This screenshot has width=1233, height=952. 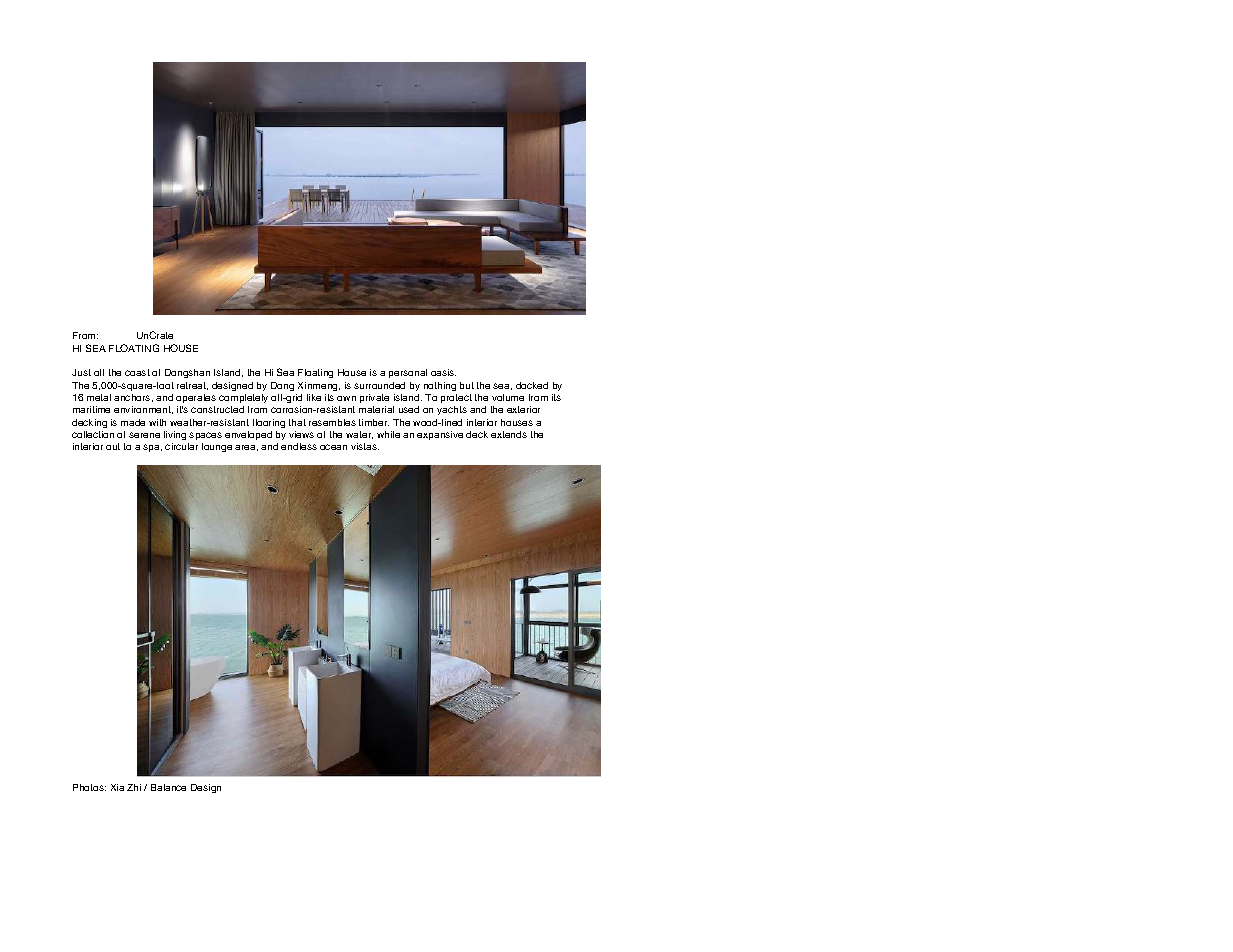 I want to click on ocean, so click(x=333, y=447).
